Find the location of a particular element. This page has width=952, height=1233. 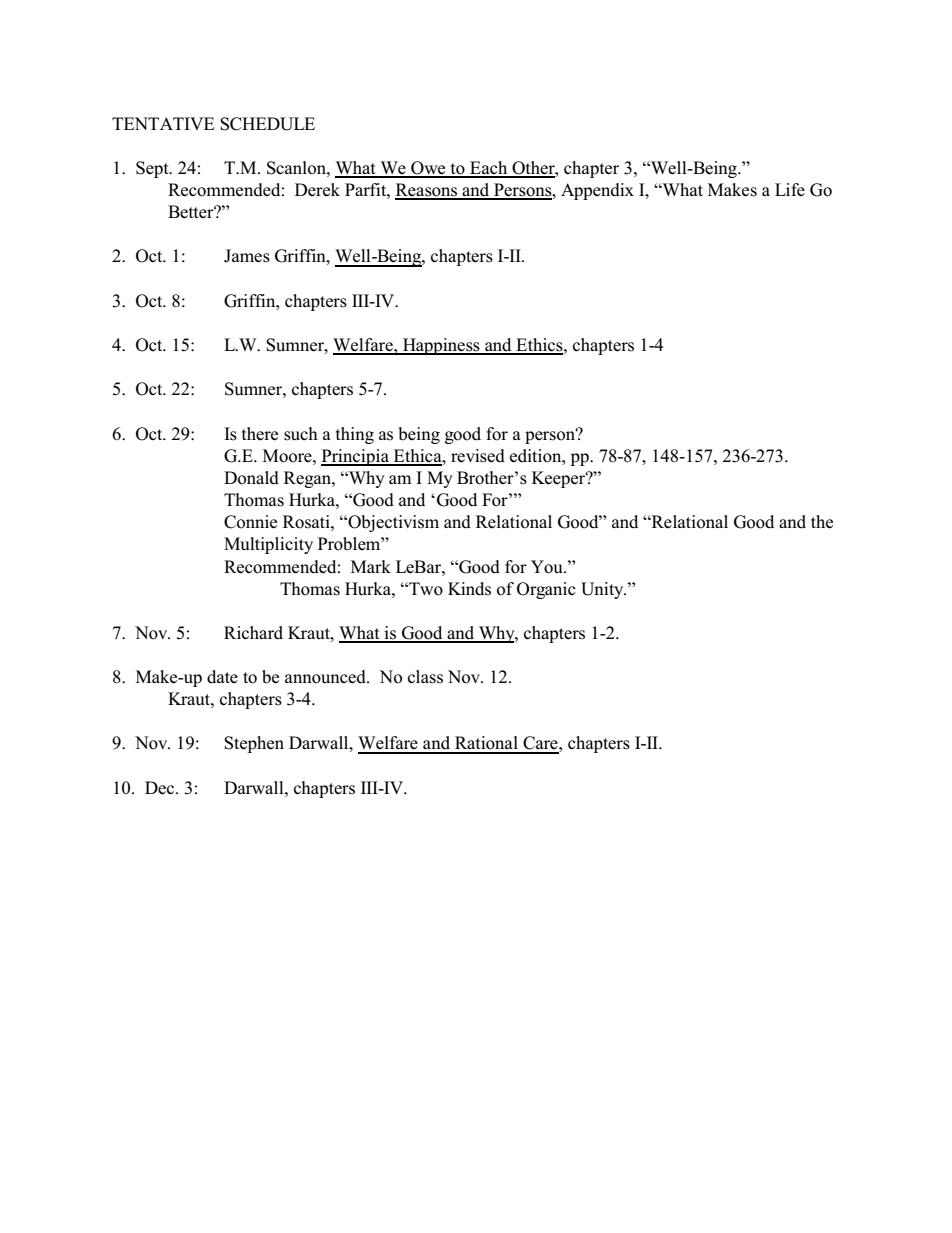

Stephen is located at coordinates (254, 744).
